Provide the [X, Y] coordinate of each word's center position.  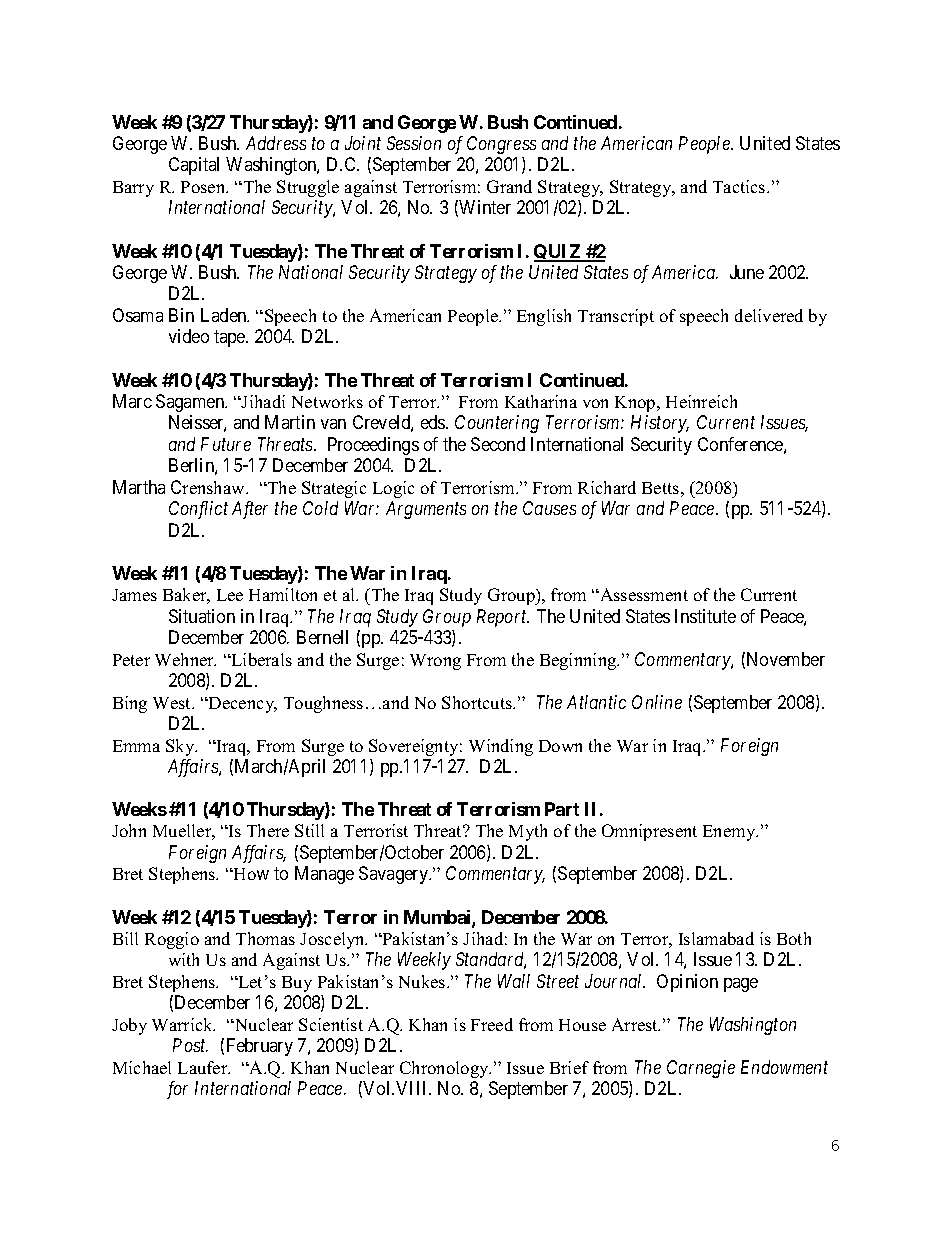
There [268, 830]
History [660, 424]
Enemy [730, 833]
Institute [705, 616]
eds [434, 422]
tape [230, 338]
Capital [194, 166]
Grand [509, 186]
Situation [202, 616]
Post [190, 1045]
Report [503, 618]
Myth [528, 832]
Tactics [740, 186]
